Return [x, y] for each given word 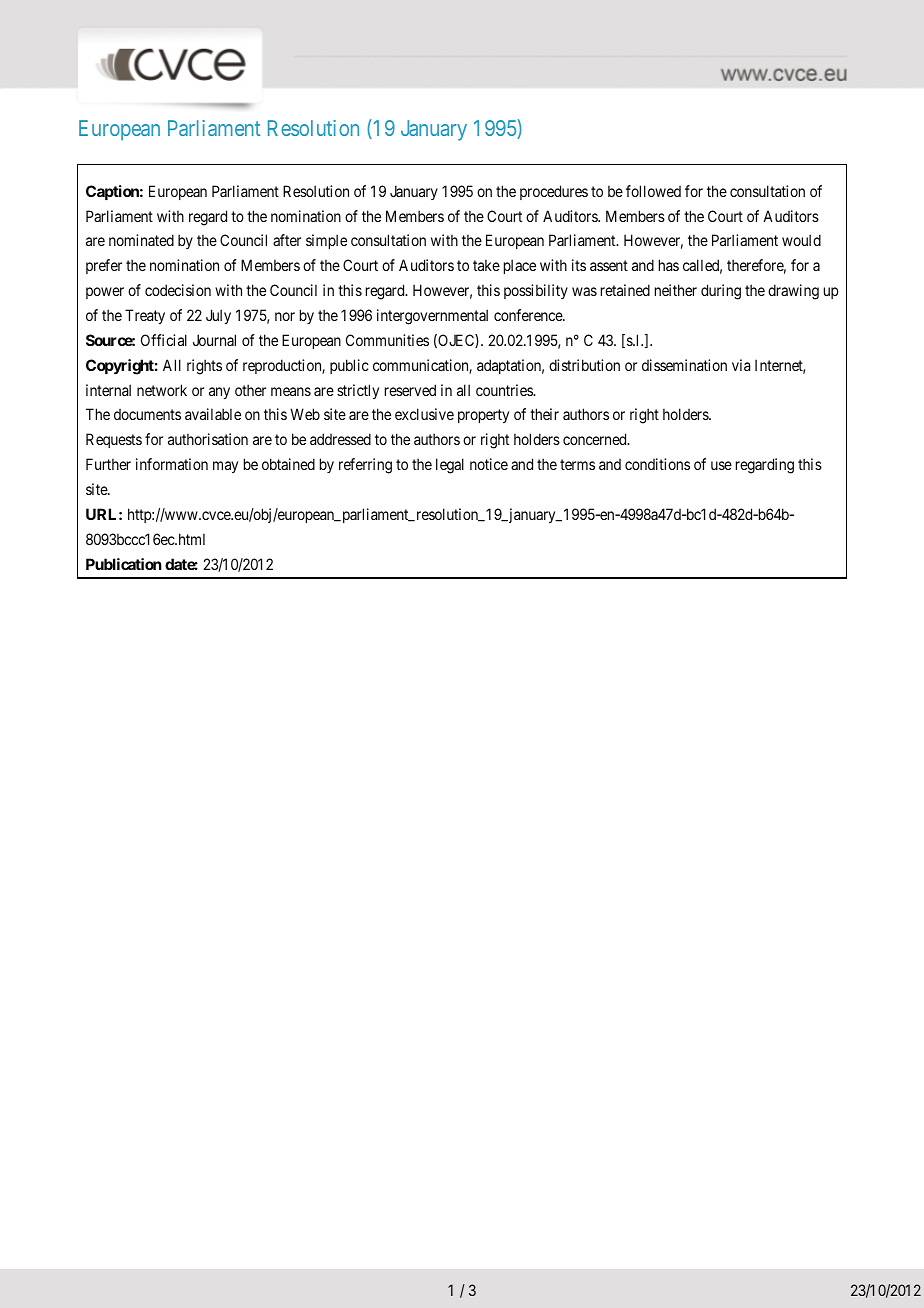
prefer [104, 266]
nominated [141, 240]
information [172, 464]
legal [450, 466]
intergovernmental [432, 317]
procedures [554, 192]
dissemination [684, 365]
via [741, 365]
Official [164, 340]
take [486, 265]
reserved [410, 390]
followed [653, 191]
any [219, 393]
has [669, 265]
